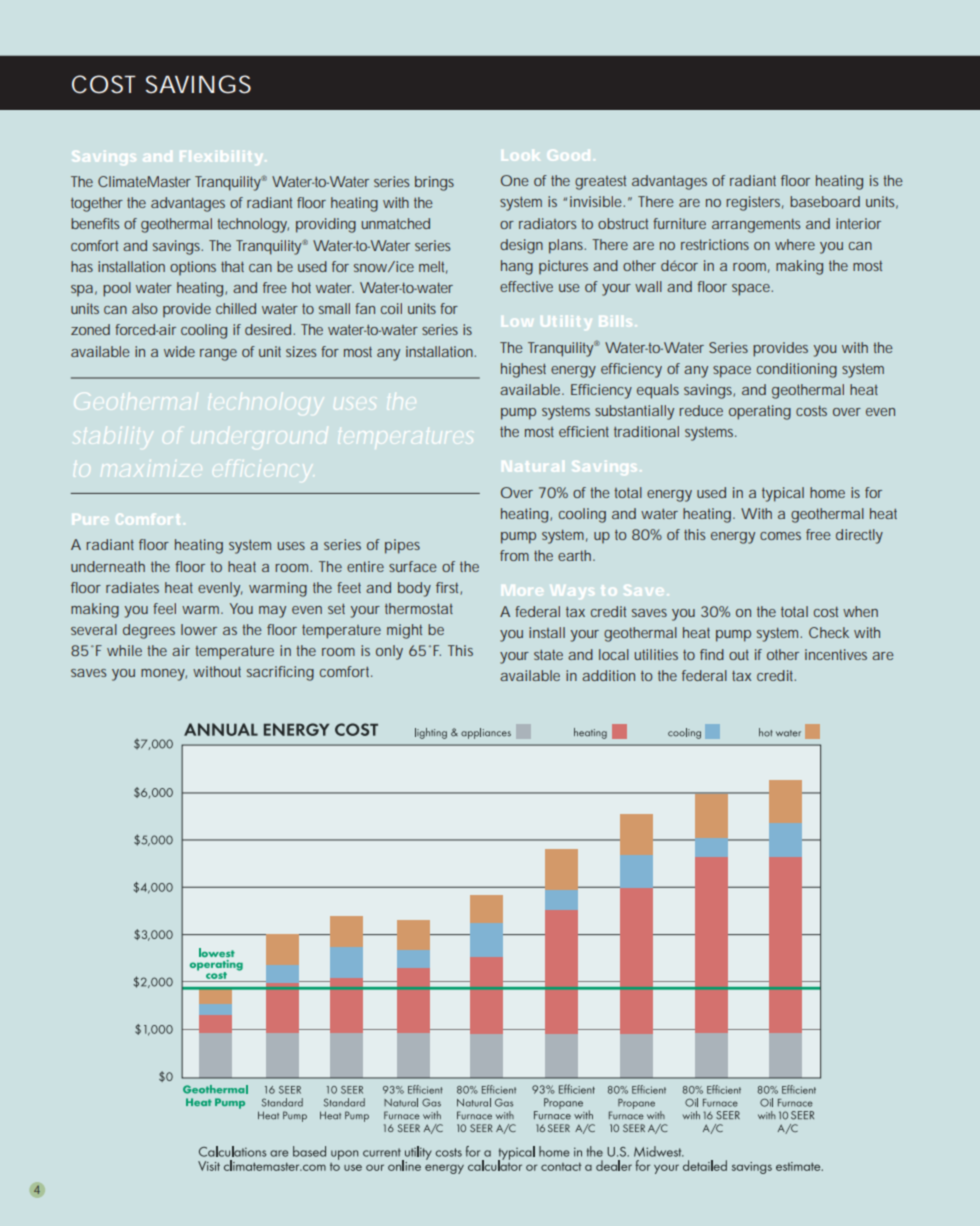  What do you see at coordinates (634, 412) in the screenshot?
I see `substantially` at bounding box center [634, 412].
